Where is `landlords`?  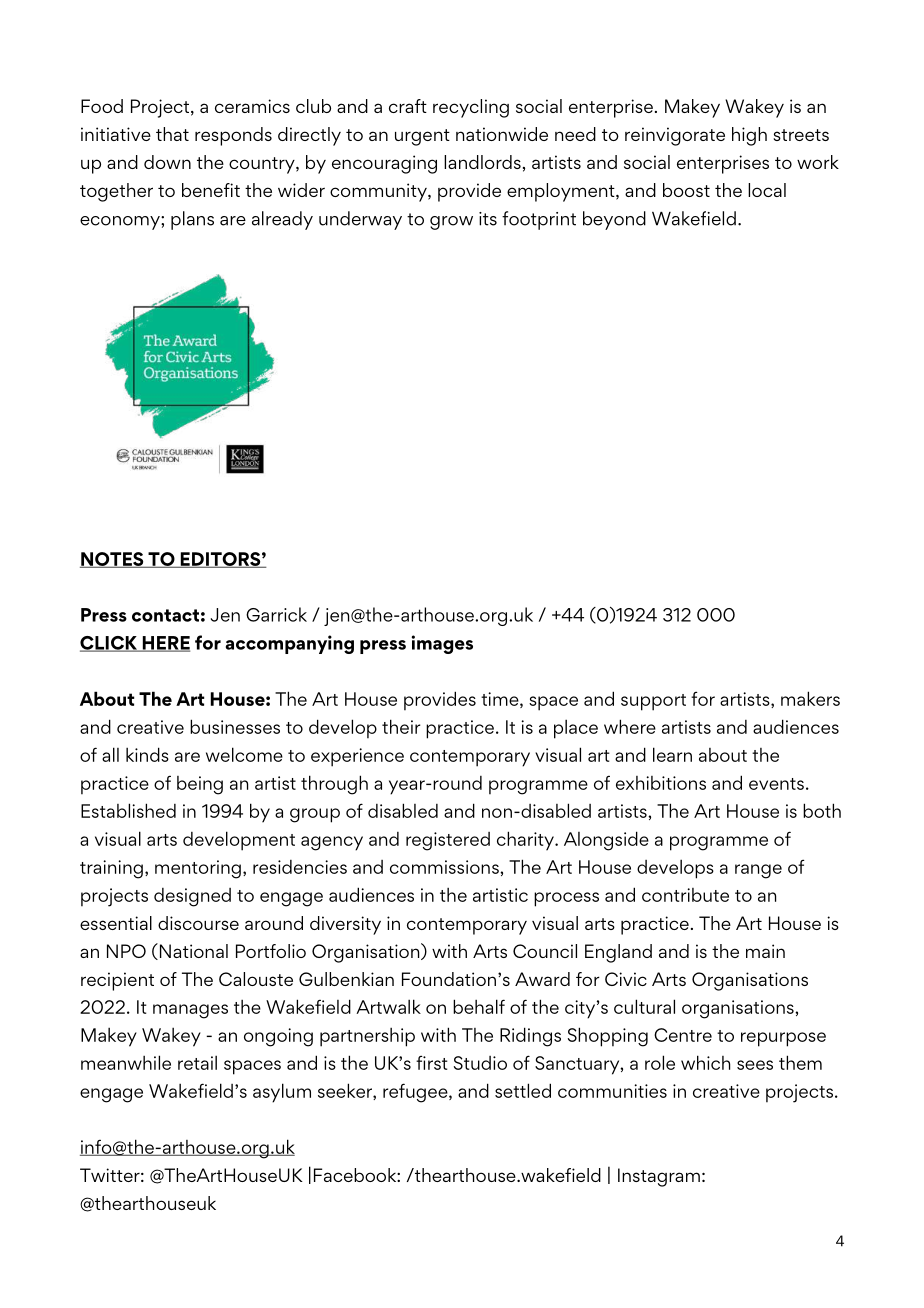 landlords is located at coordinates (482, 162).
